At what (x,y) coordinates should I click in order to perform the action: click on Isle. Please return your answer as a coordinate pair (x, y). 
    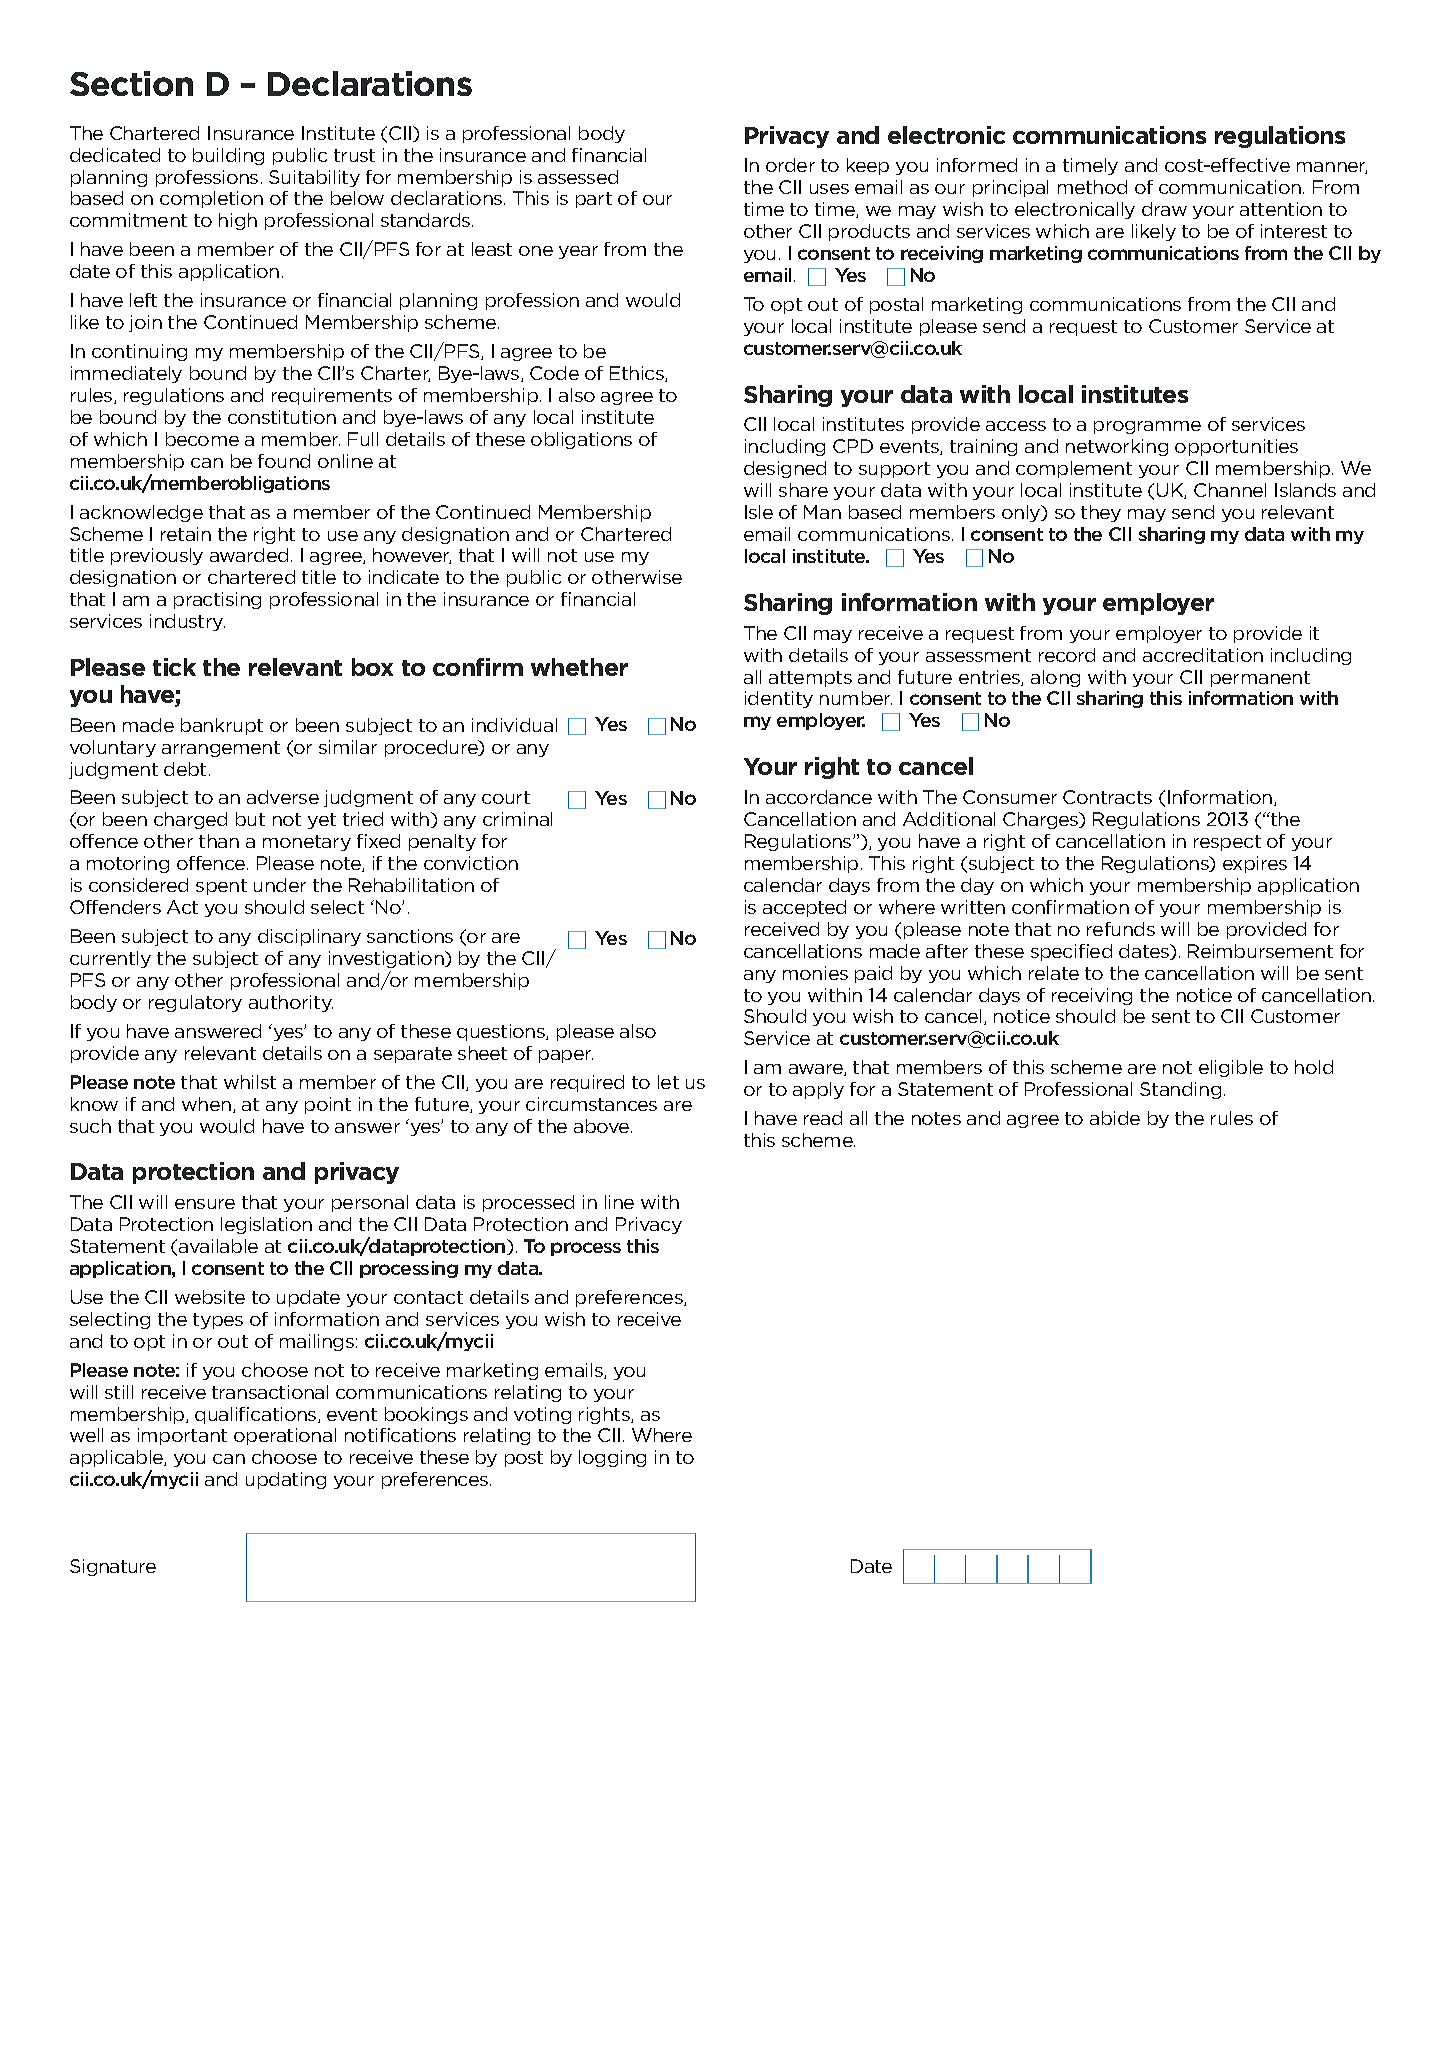
    Looking at the image, I should click on (759, 512).
